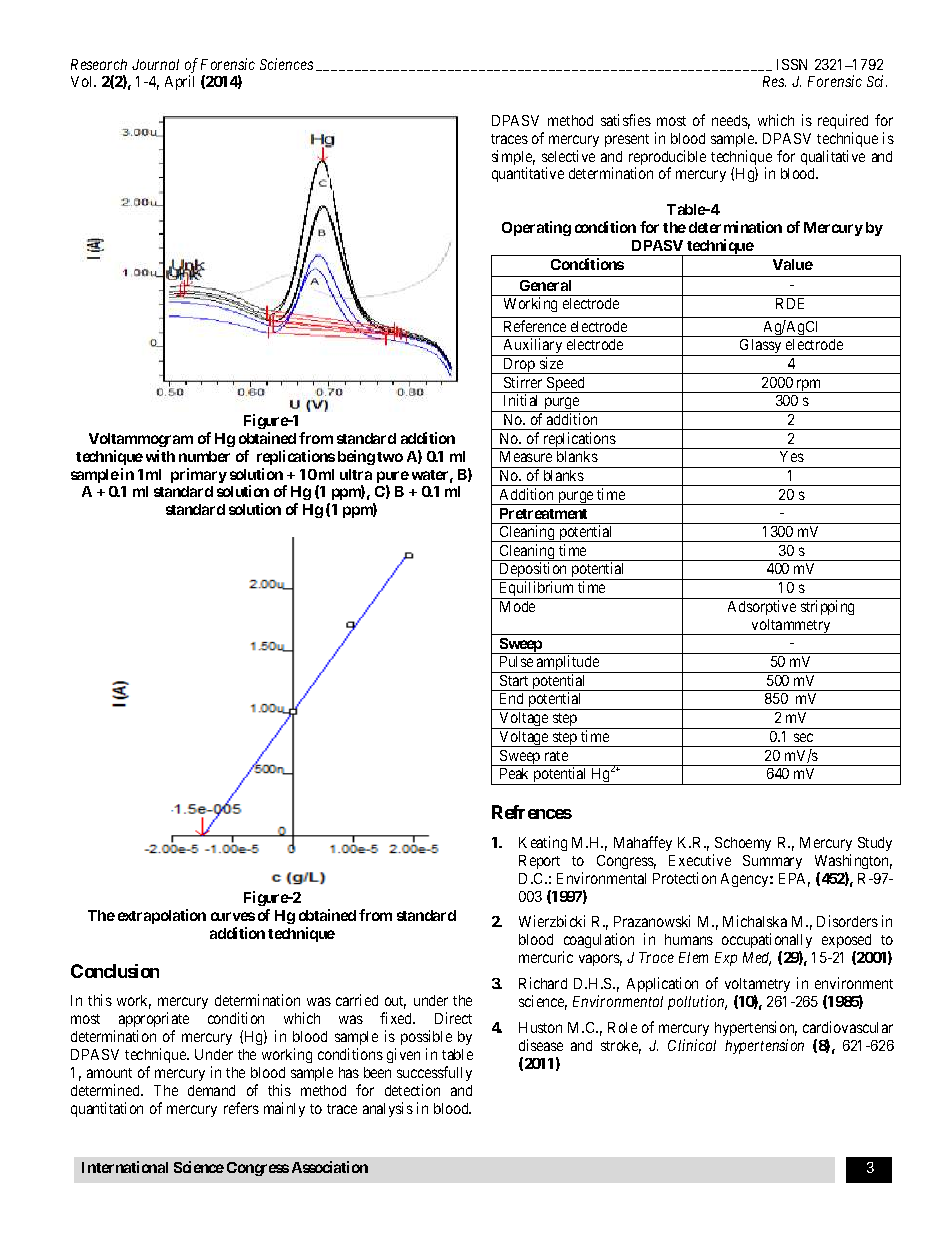  Describe the element at coordinates (204, 456) in the image. I see `number` at that location.
